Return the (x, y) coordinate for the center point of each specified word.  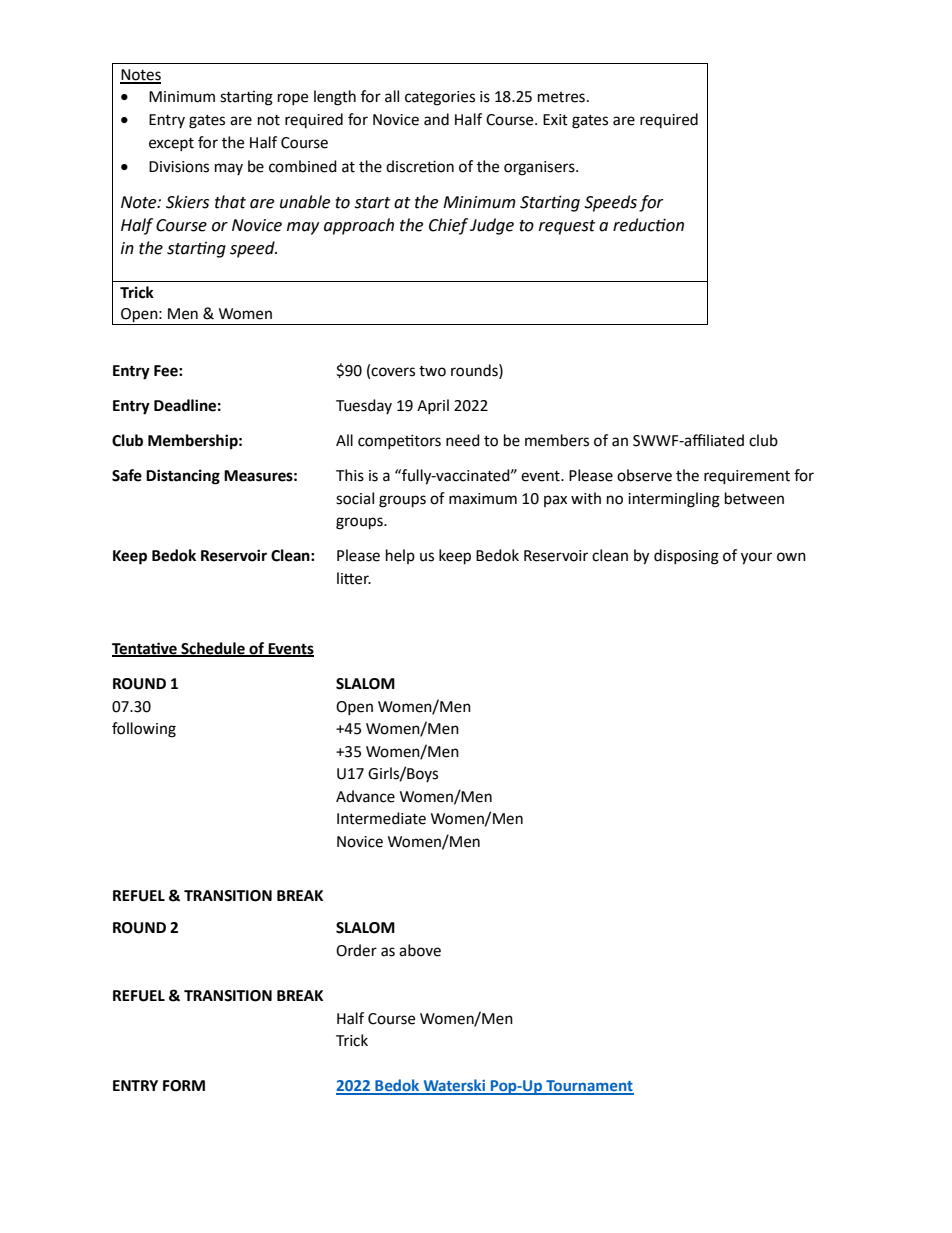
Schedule (213, 649)
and (436, 119)
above (420, 950)
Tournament (589, 1087)
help (400, 556)
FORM (184, 1086)
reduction (648, 225)
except (171, 144)
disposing (686, 557)
